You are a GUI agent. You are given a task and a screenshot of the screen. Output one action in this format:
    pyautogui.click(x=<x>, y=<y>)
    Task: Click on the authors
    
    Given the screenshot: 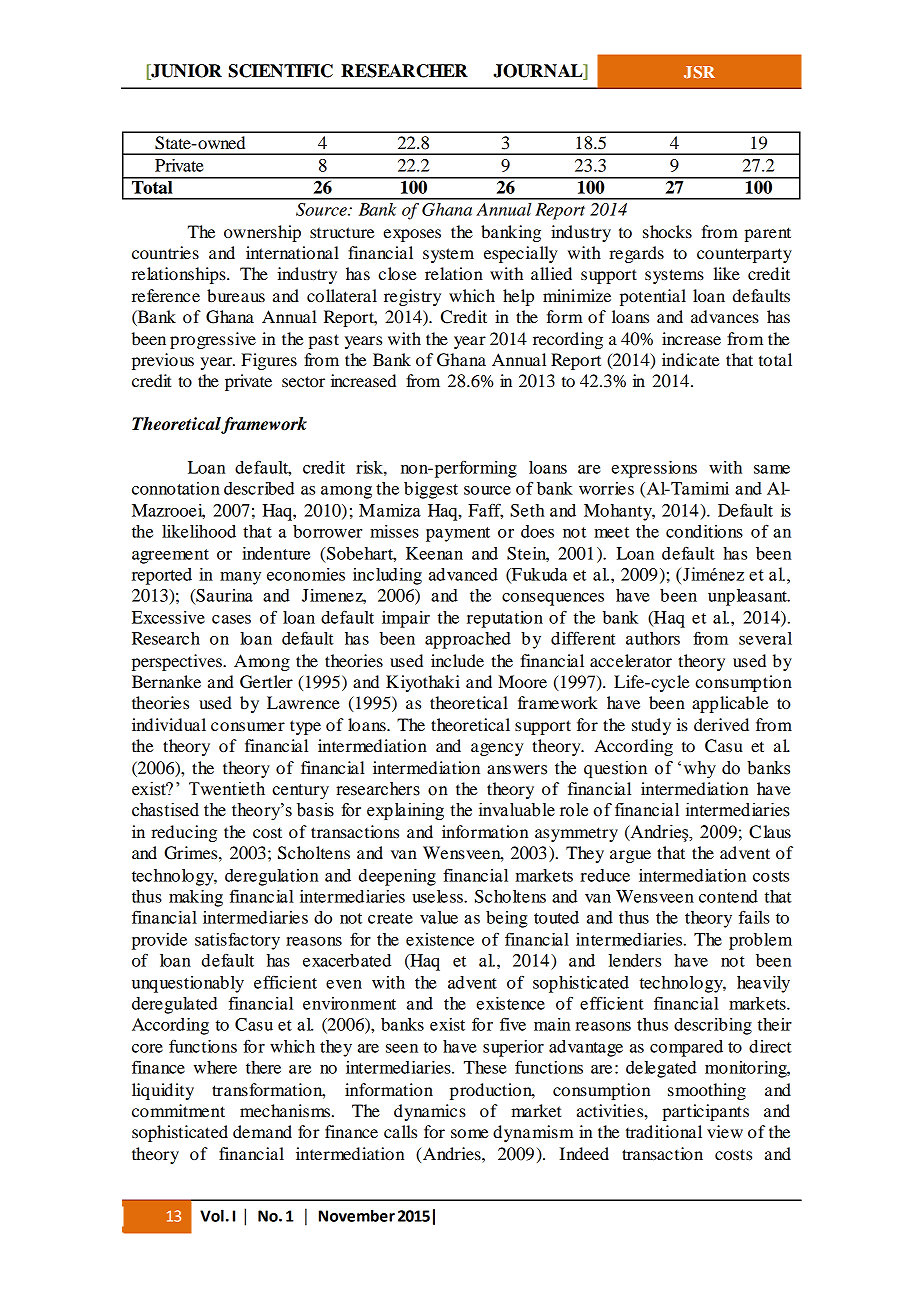 What is the action you would take?
    pyautogui.click(x=653, y=638)
